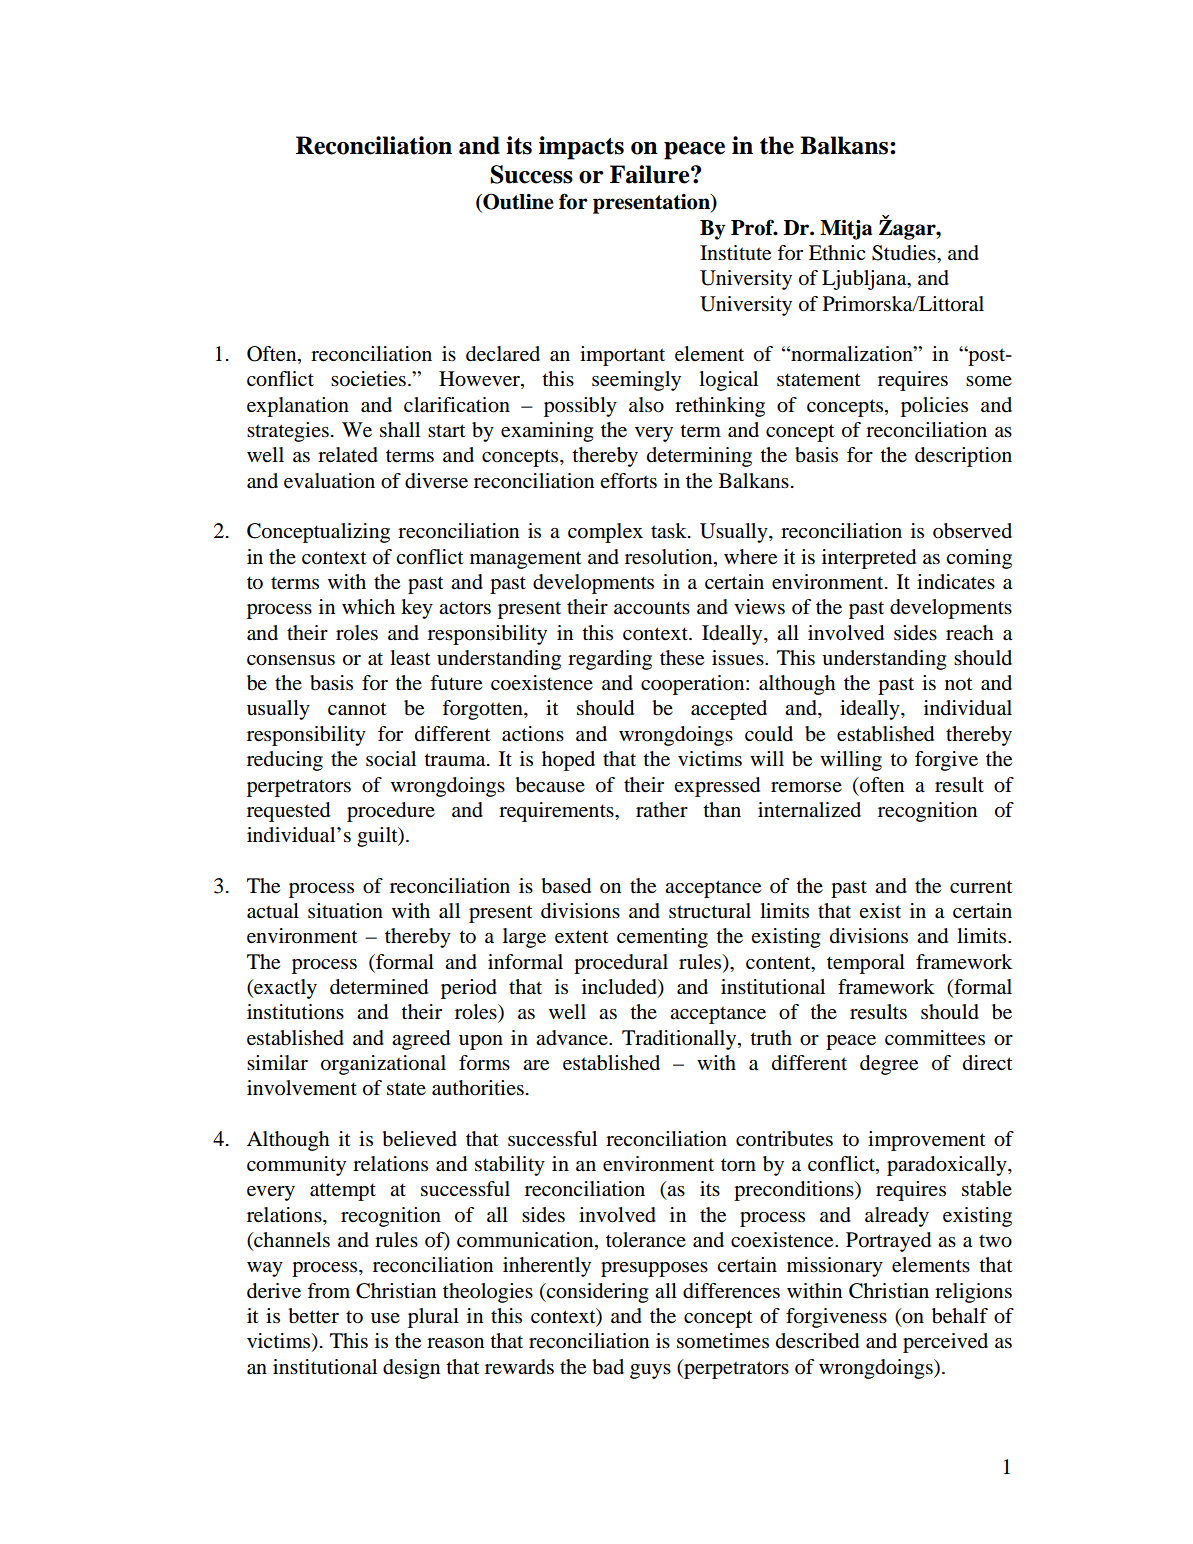  I want to click on hoped, so click(568, 761).
